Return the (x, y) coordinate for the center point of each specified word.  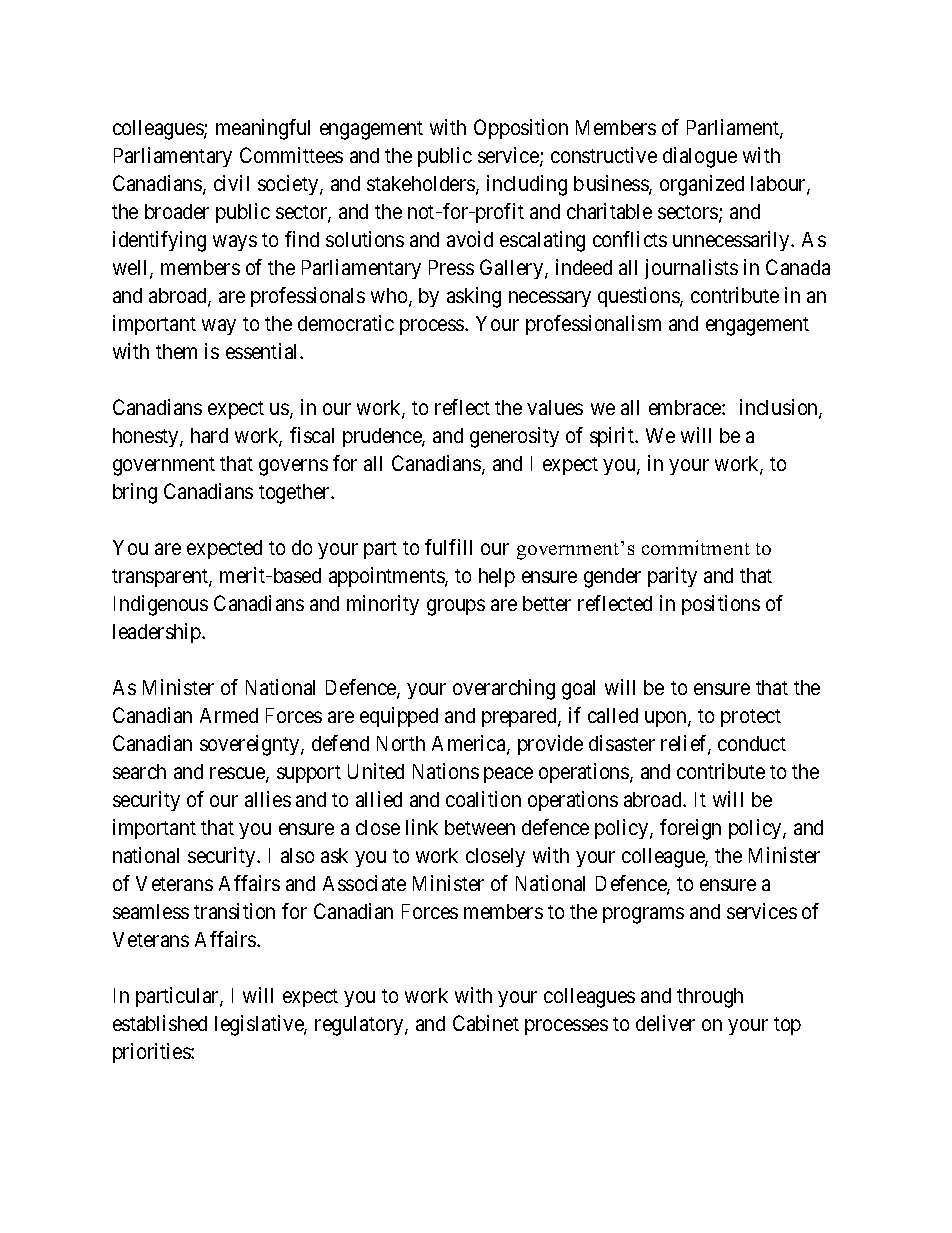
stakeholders (422, 185)
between (480, 827)
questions (639, 297)
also (297, 855)
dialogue (700, 157)
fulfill (448, 547)
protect (751, 718)
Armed (229, 715)
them (176, 351)
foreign (690, 829)
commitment (696, 547)
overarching (504, 689)
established (160, 1023)
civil (231, 183)
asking (474, 297)
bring (135, 493)
